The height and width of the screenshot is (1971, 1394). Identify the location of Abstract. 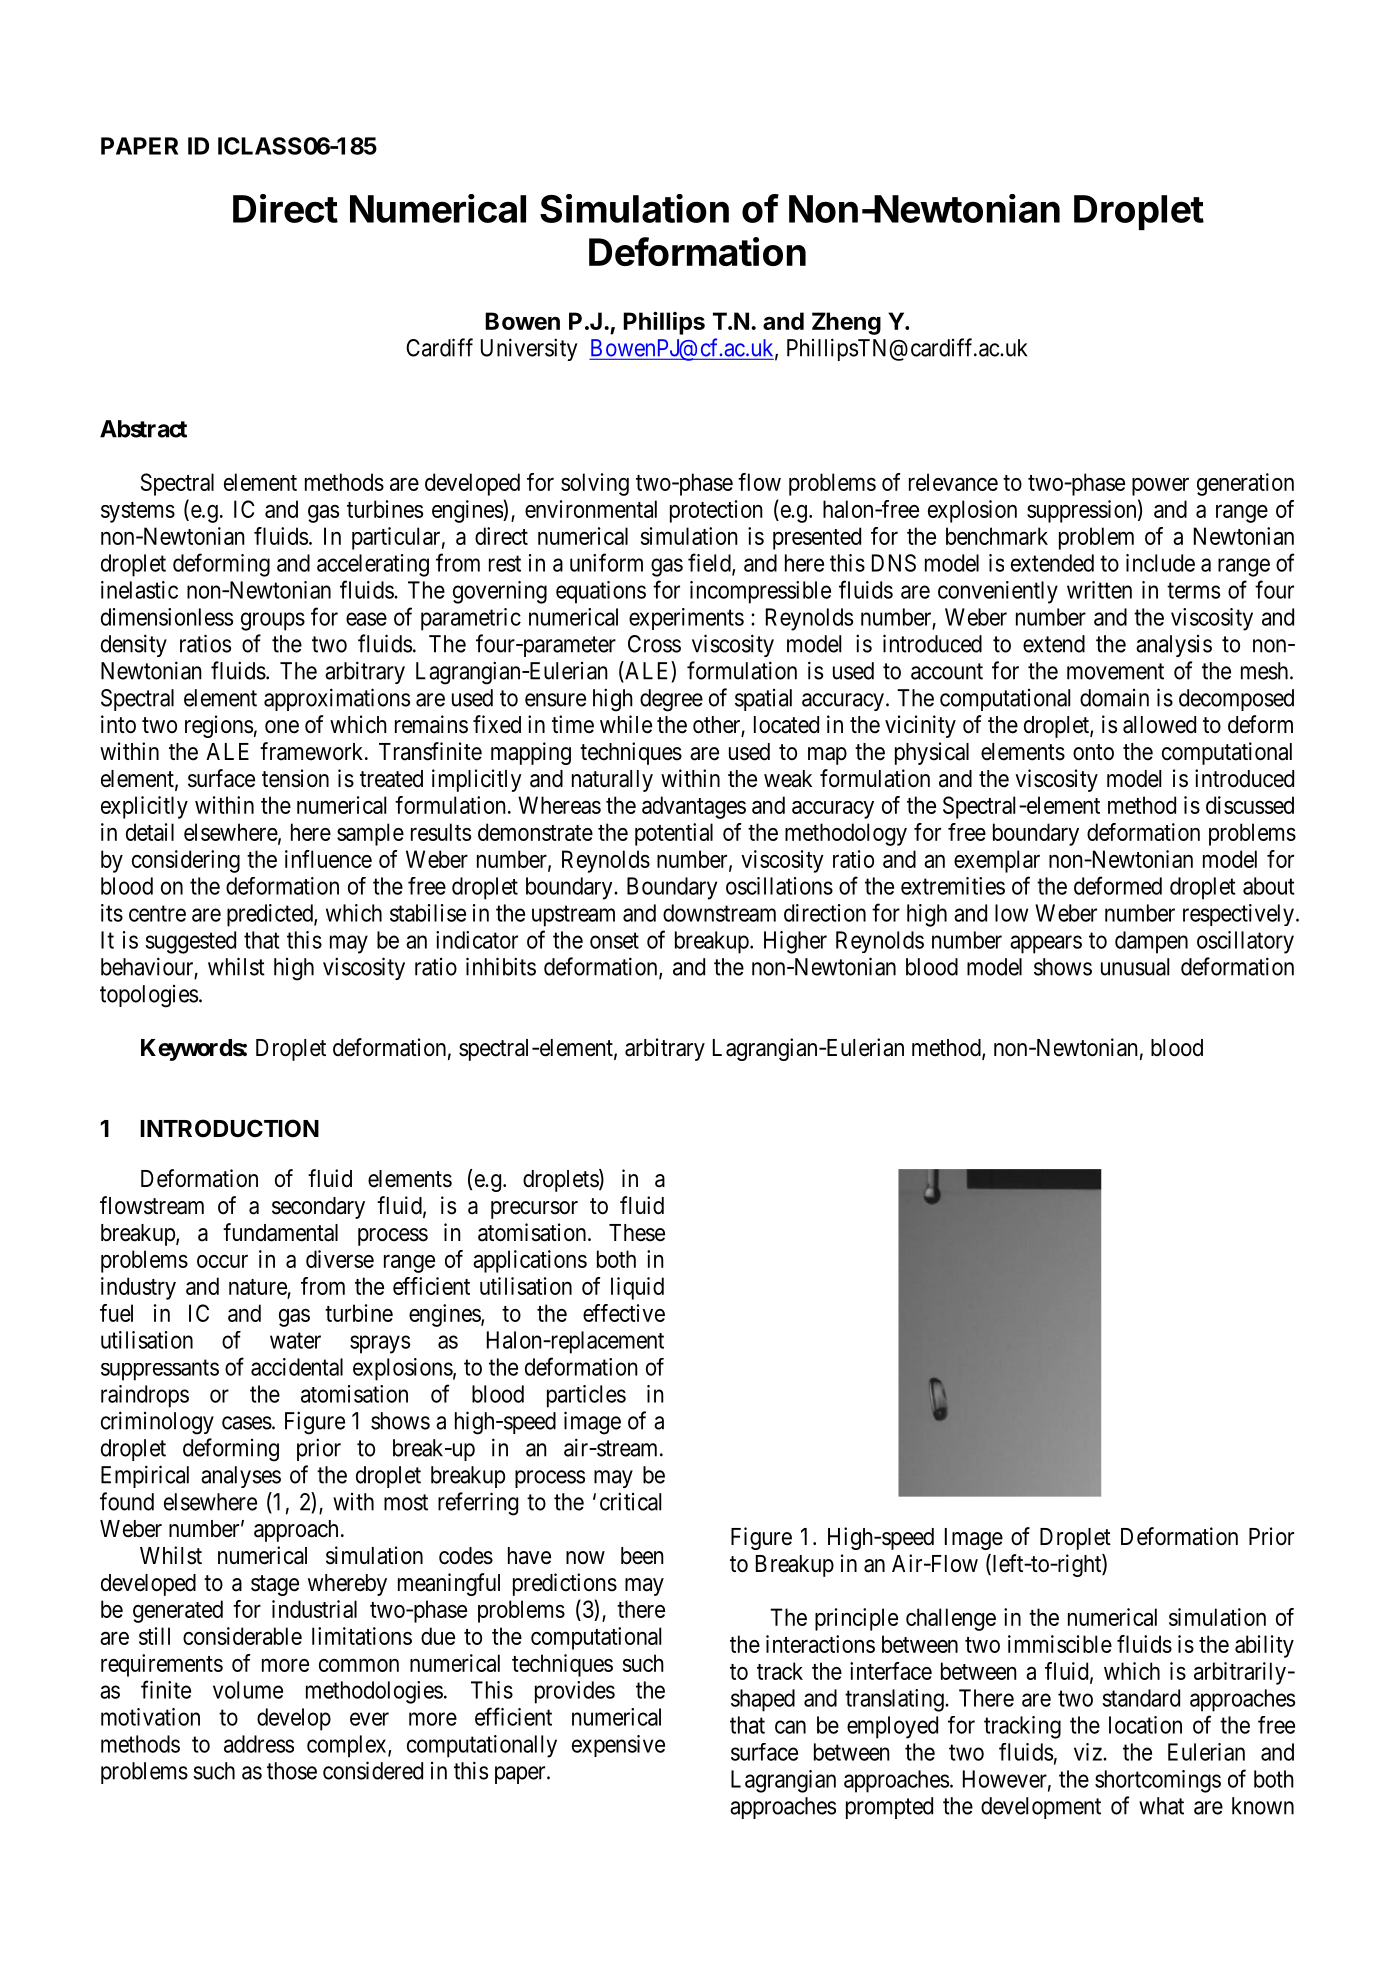
(143, 429).
